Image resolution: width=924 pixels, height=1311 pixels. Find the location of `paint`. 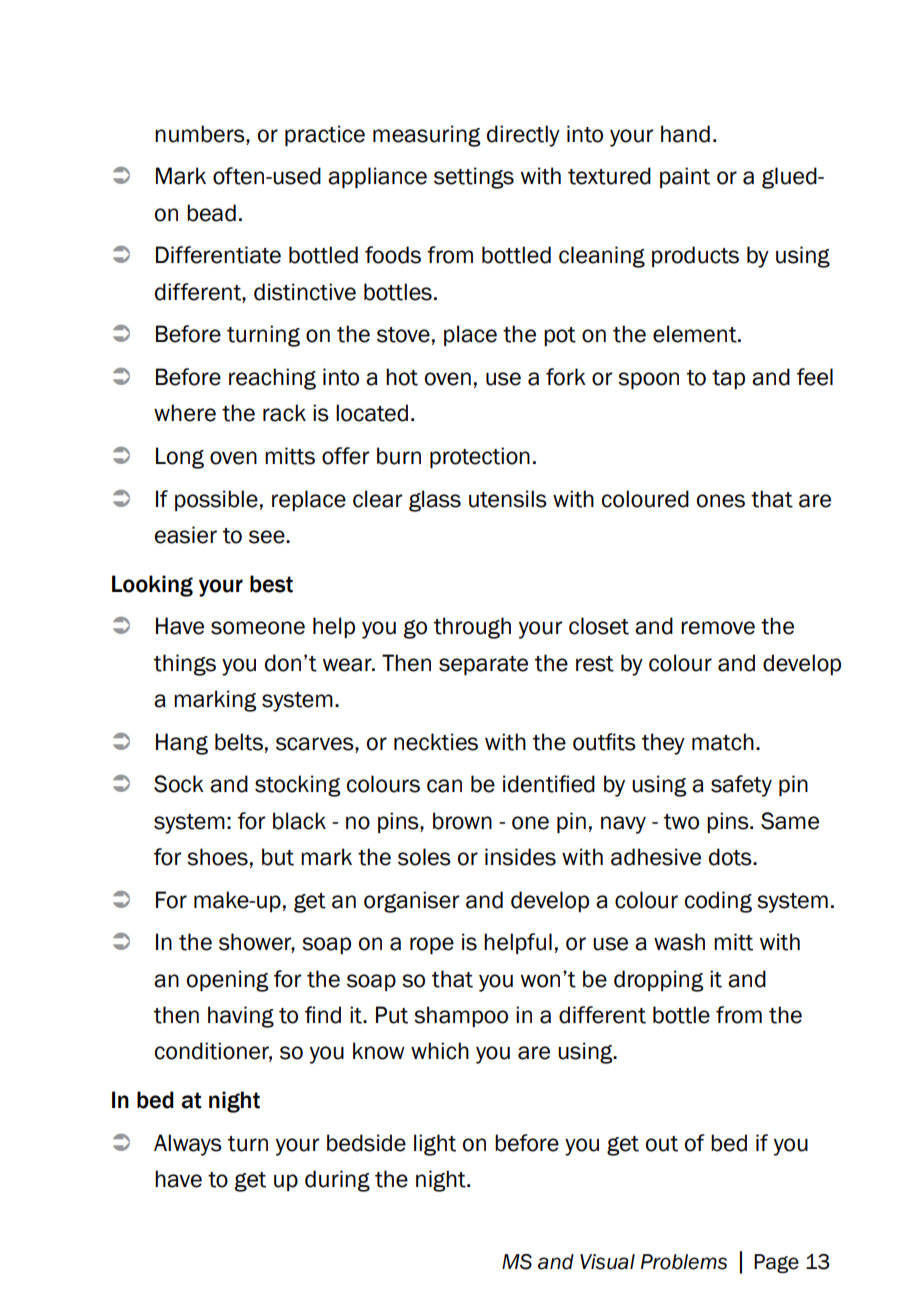

paint is located at coordinates (685, 177).
